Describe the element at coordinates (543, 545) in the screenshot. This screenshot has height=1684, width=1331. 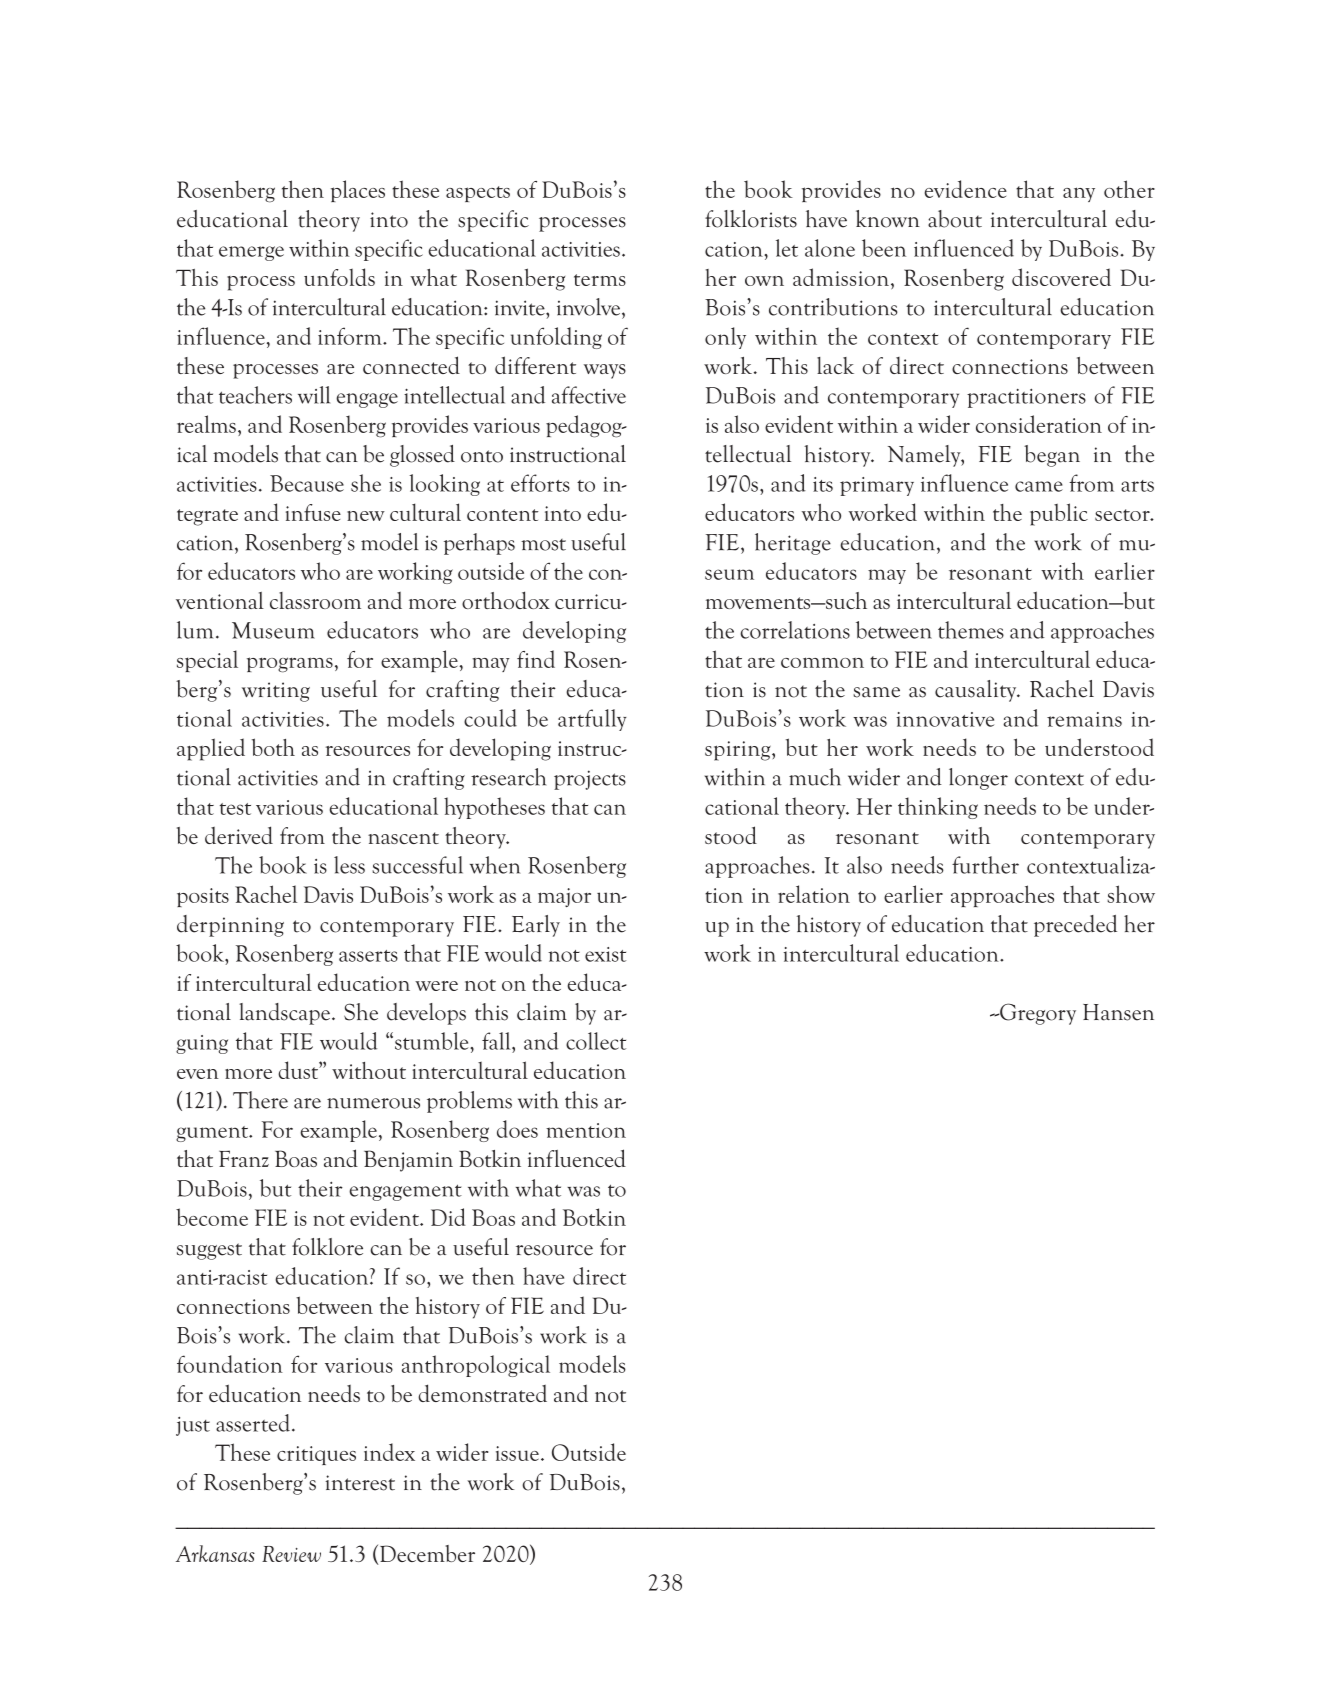
I see `most` at that location.
